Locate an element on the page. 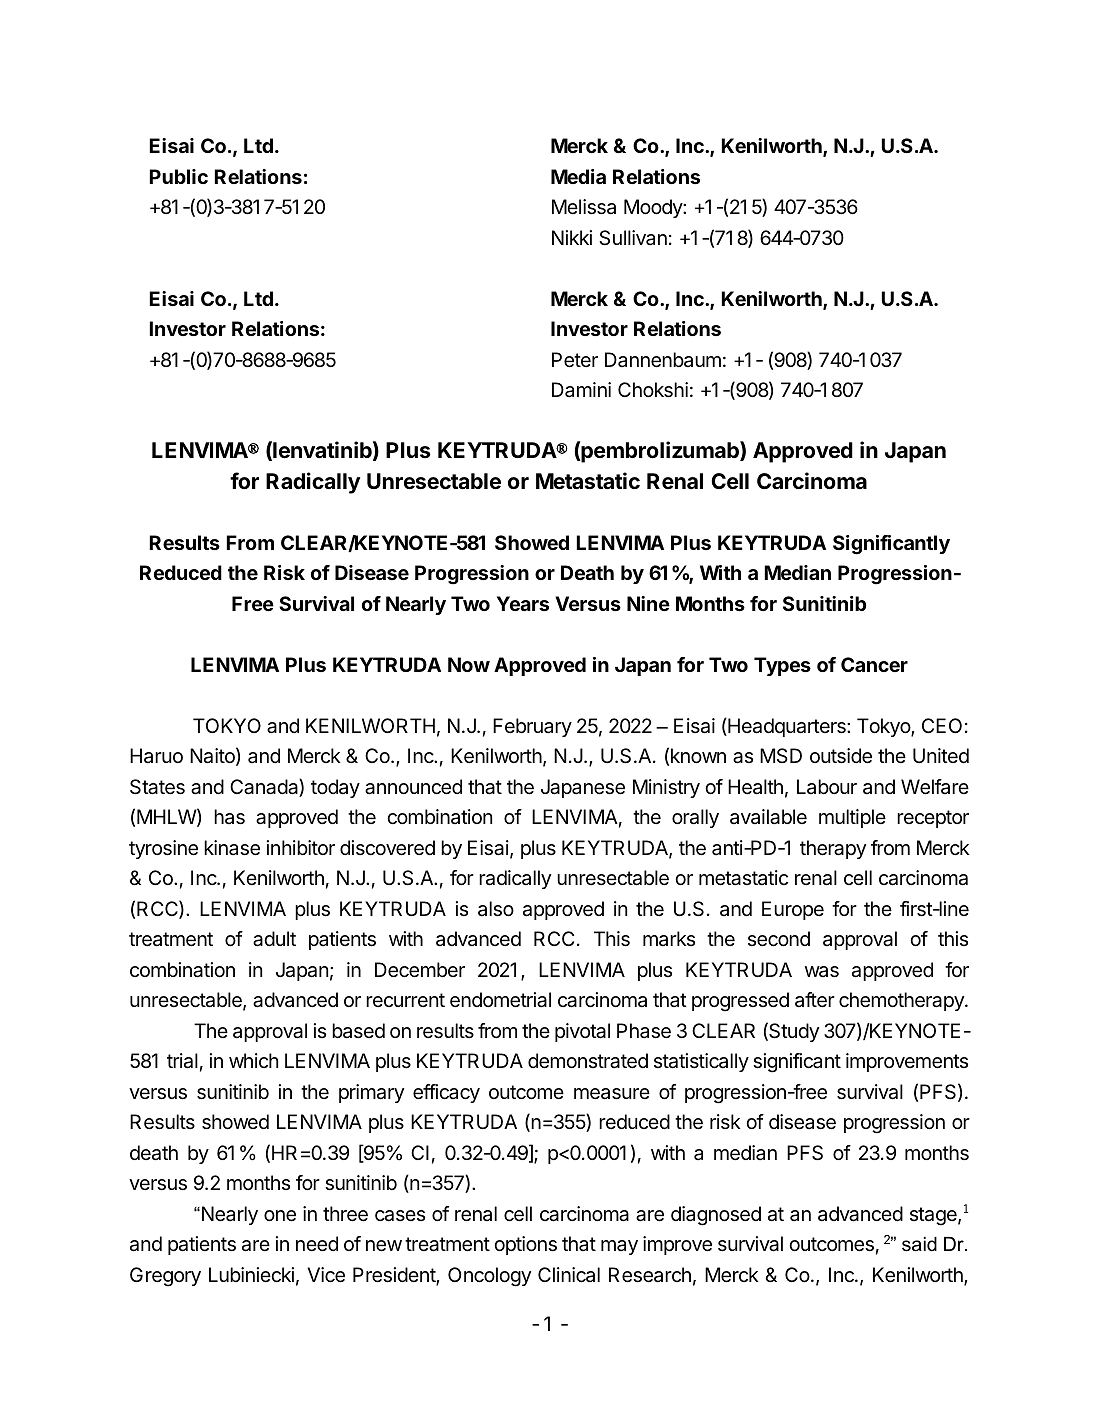  today is located at coordinates (335, 788).
